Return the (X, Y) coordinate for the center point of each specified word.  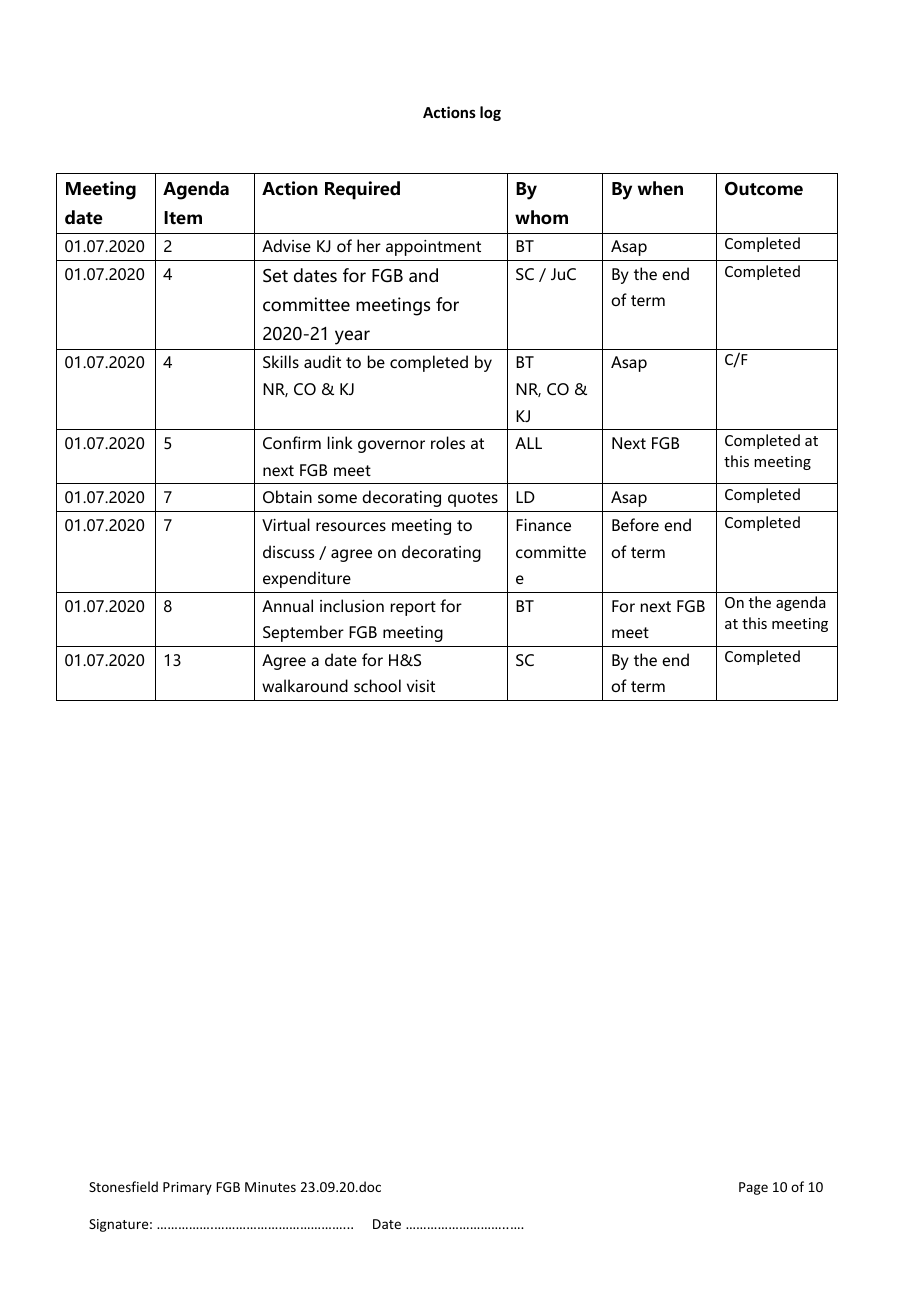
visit (421, 686)
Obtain (287, 496)
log (490, 113)
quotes (473, 499)
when (660, 188)
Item (183, 218)
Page (753, 1188)
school (377, 685)
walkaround (305, 685)
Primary (187, 1188)
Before (635, 524)
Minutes (270, 1187)
